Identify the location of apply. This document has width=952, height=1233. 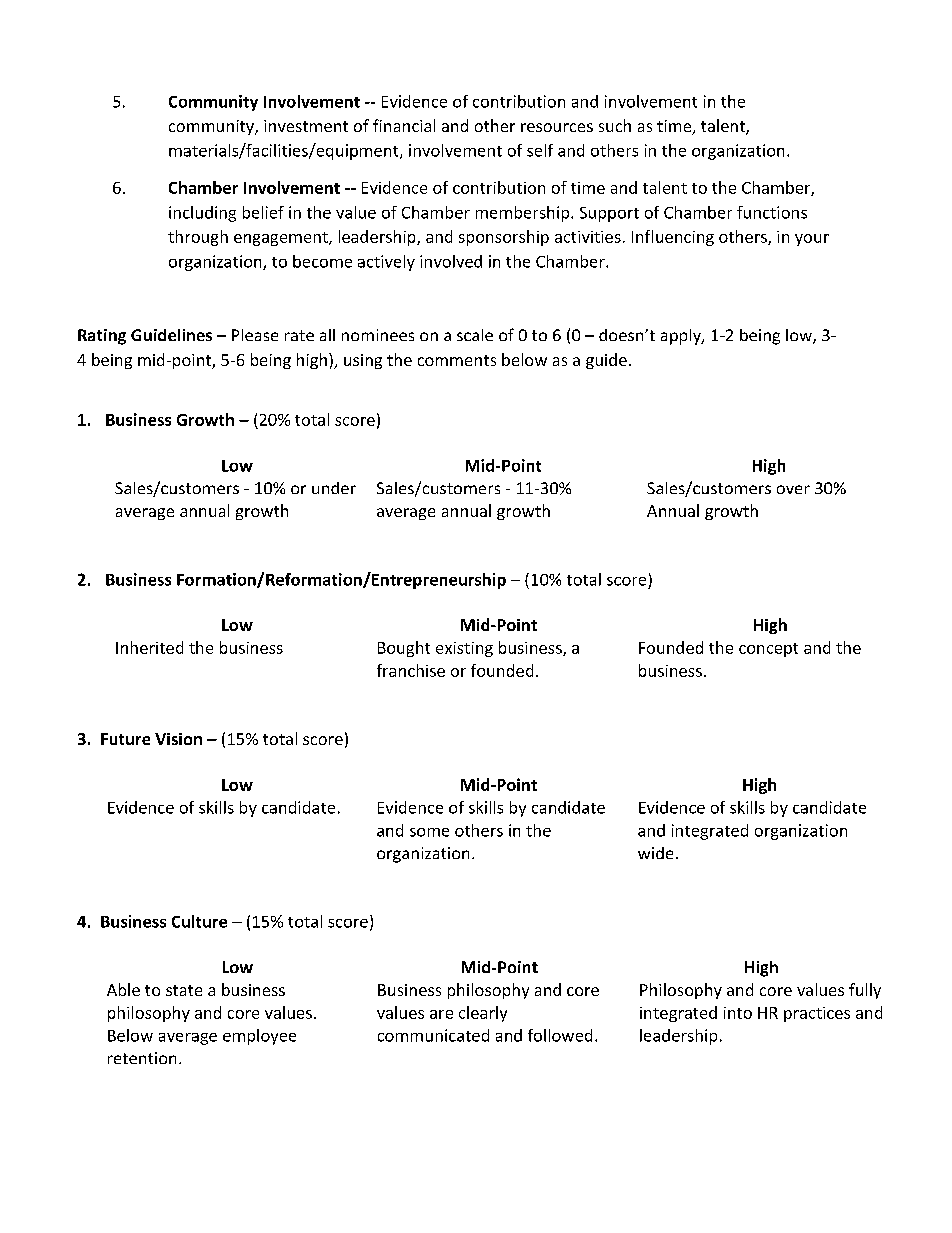
(682, 337).
